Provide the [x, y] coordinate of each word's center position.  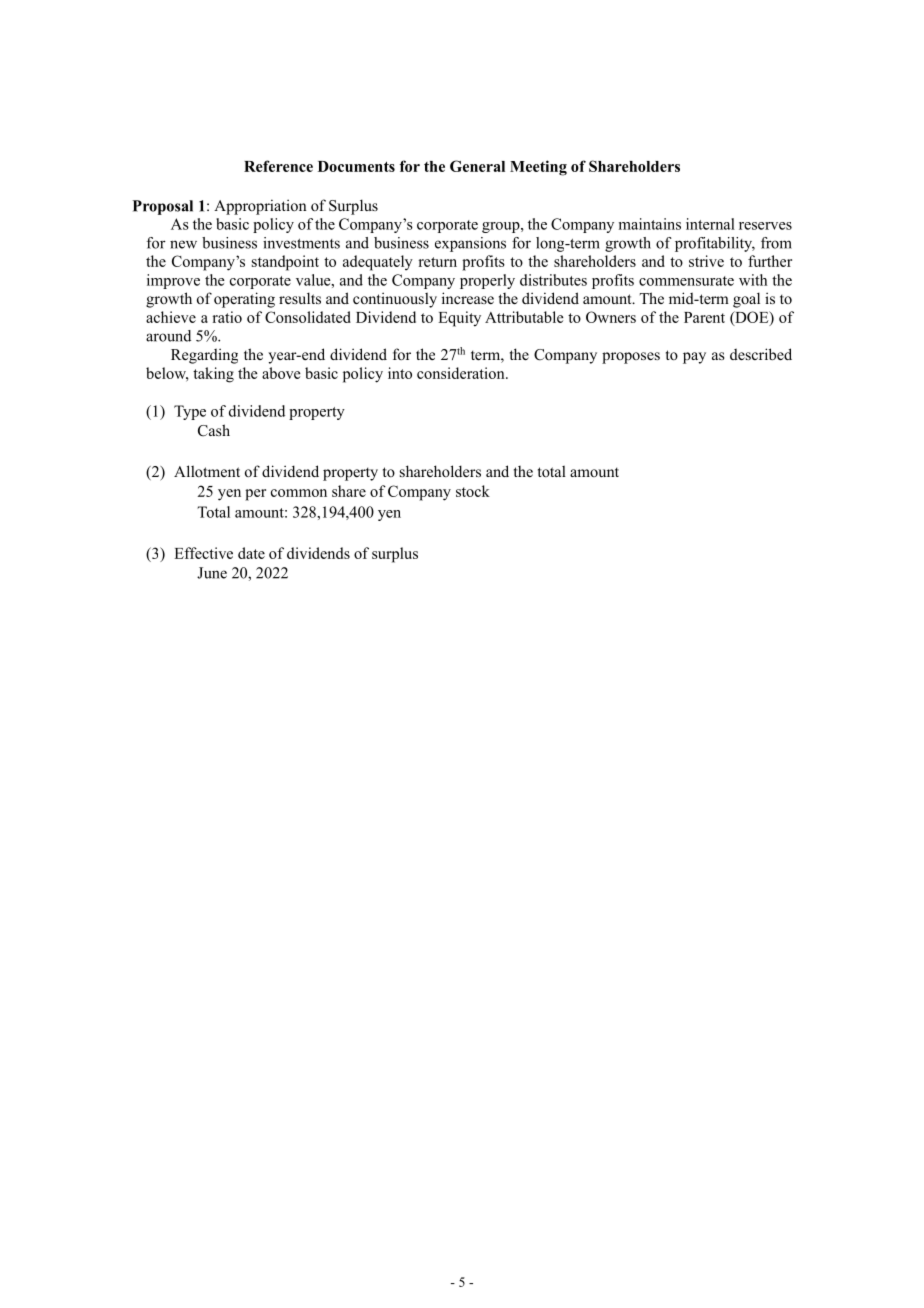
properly [487, 281]
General [477, 166]
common [299, 493]
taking [213, 375]
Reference [278, 166]
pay [694, 358]
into [400, 373]
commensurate [686, 281]
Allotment [207, 471]
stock [473, 491]
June [212, 573]
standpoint [285, 263]
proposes [631, 358]
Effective [203, 553]
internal [710, 224]
